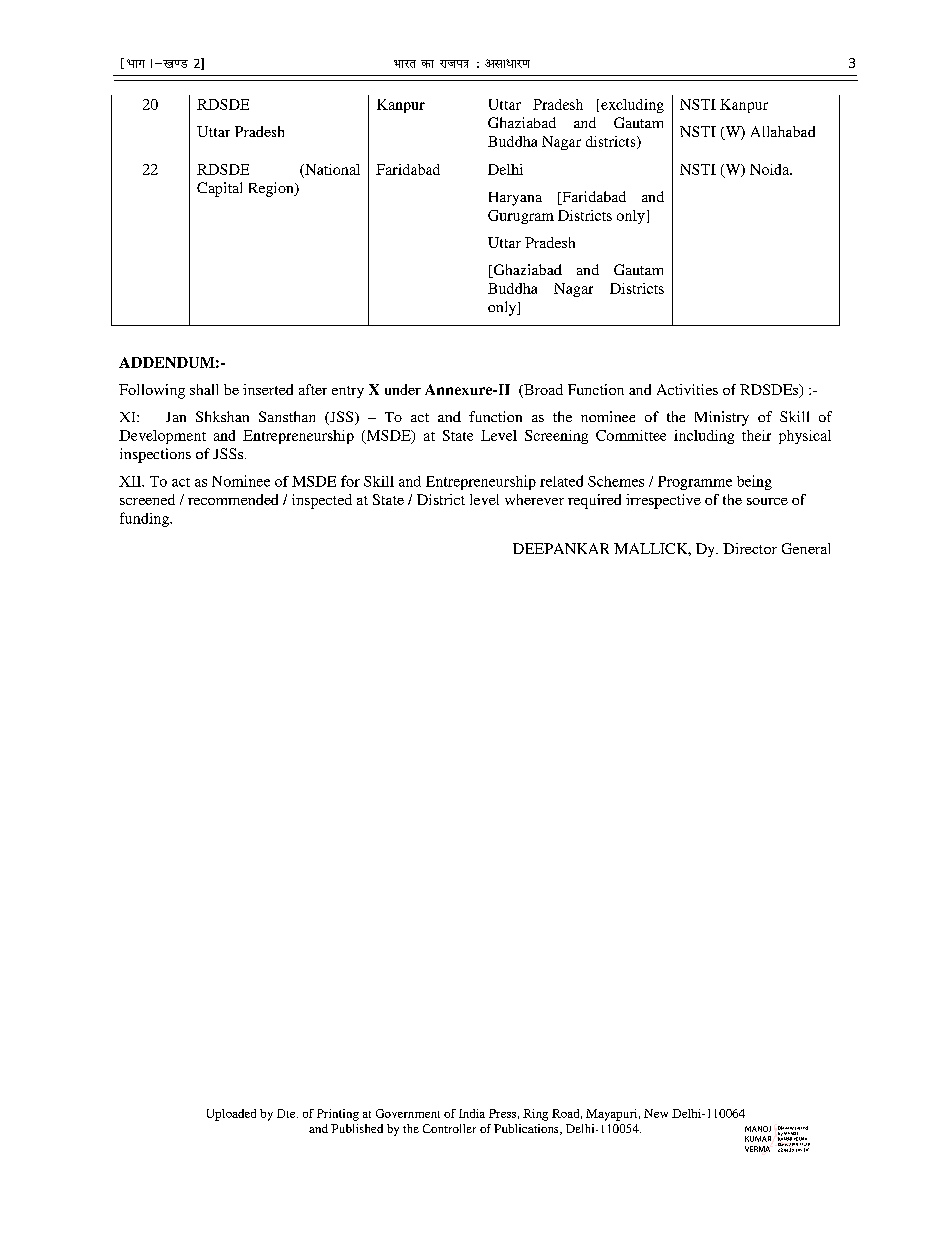  Describe the element at coordinates (704, 437) in the screenshot. I see `including` at that location.
